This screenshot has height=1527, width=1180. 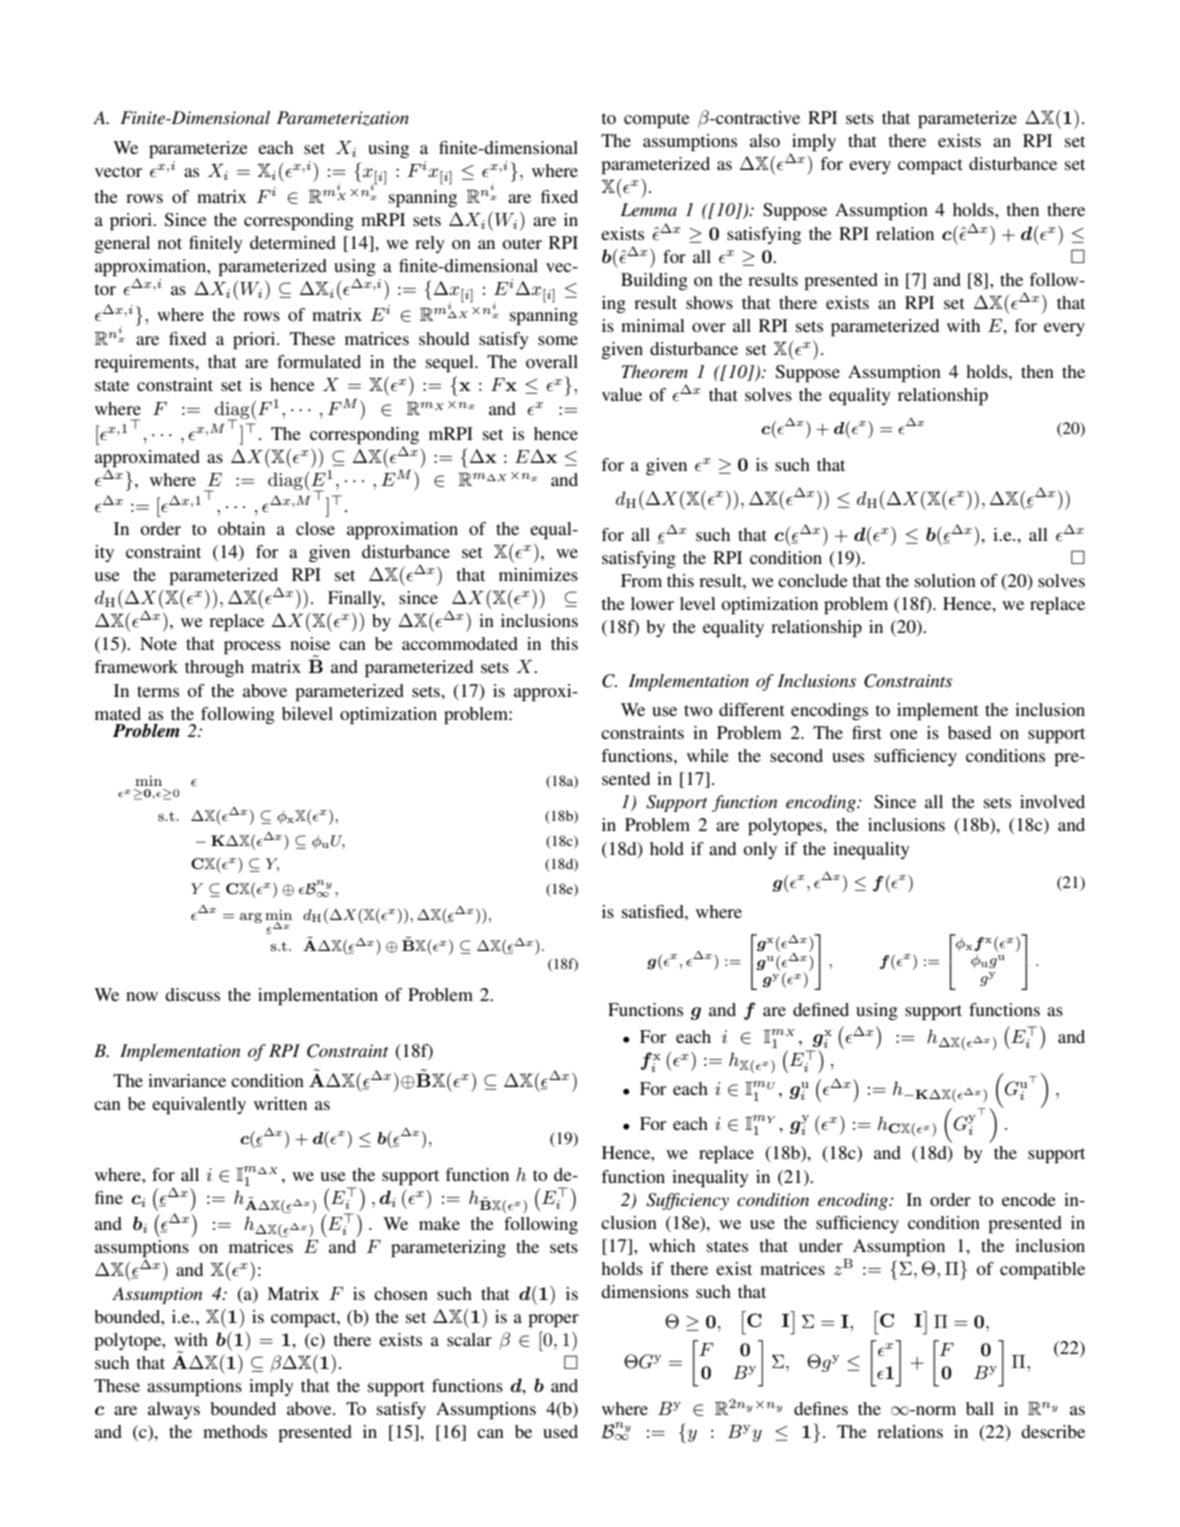 I want to click on obtain, so click(x=241, y=528).
